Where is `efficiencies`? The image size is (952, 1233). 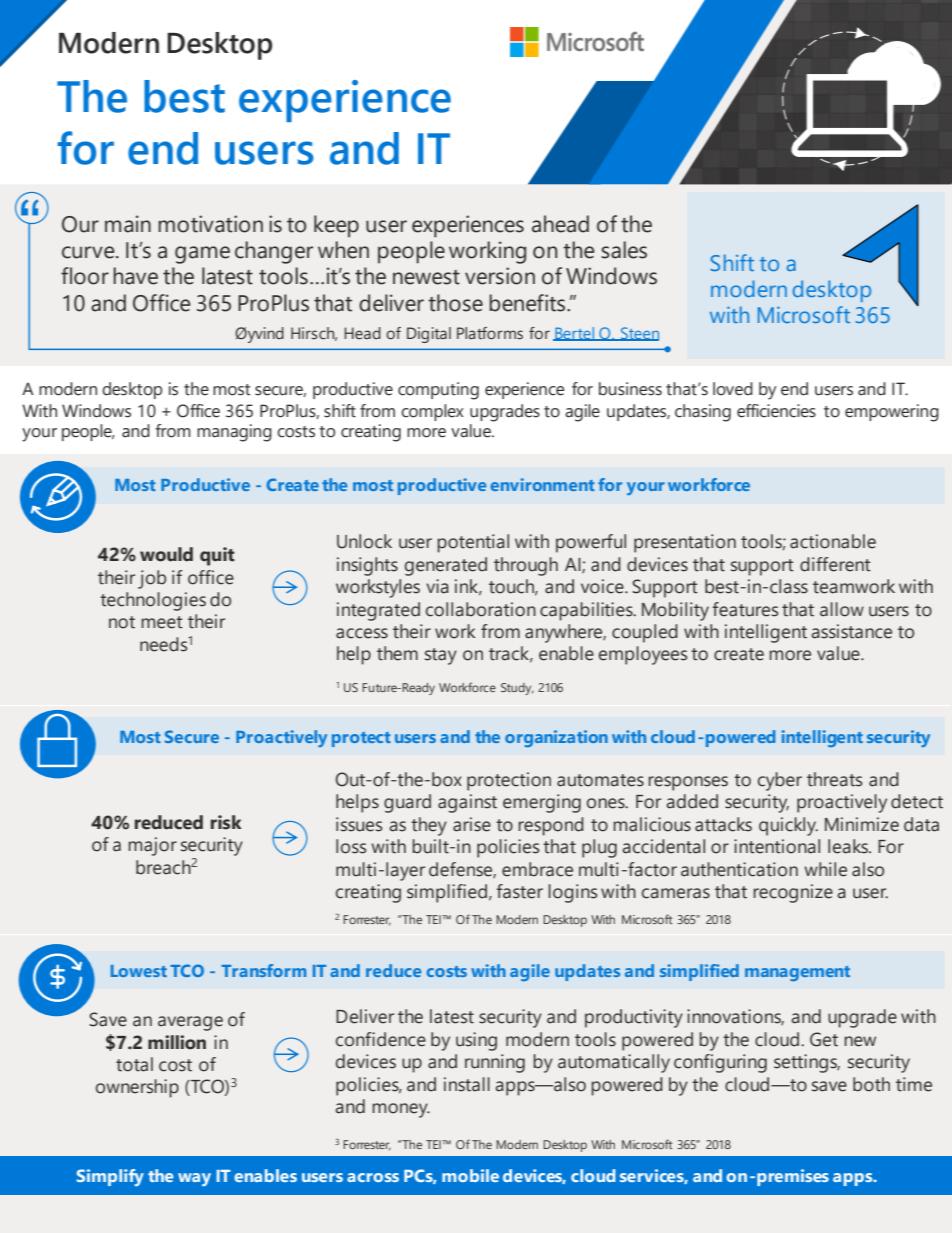 efficiencies is located at coordinates (776, 411).
